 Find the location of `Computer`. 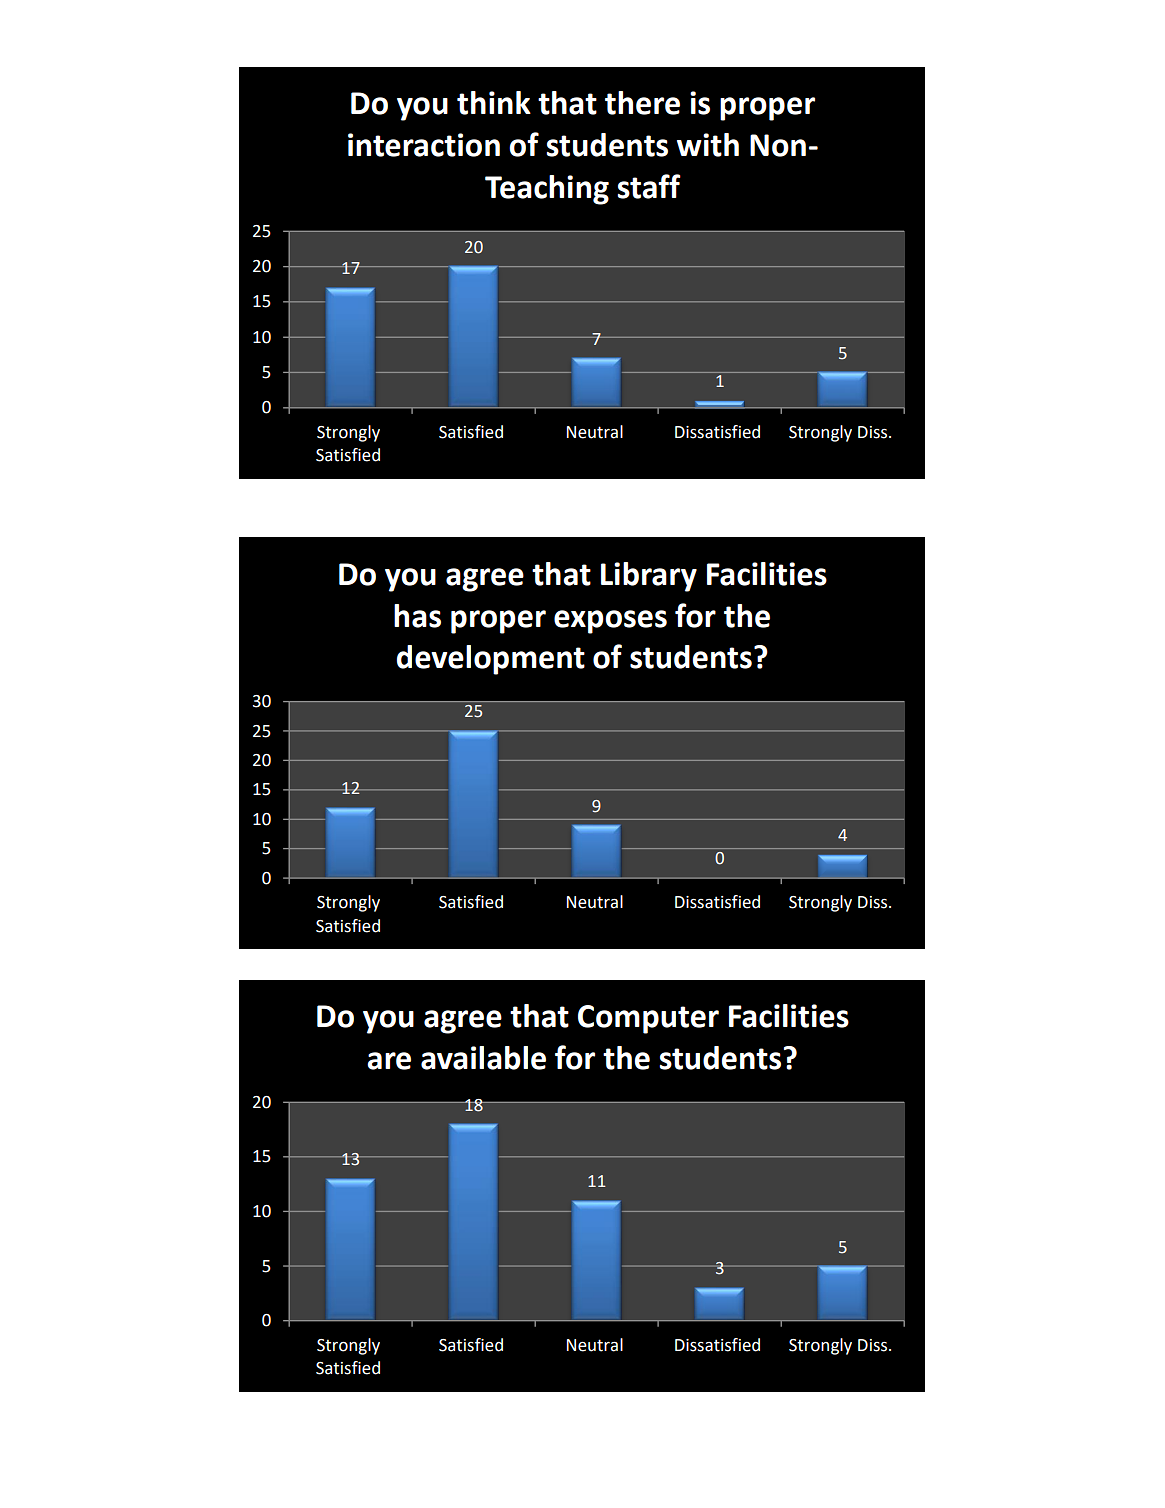

Computer is located at coordinates (648, 1019).
